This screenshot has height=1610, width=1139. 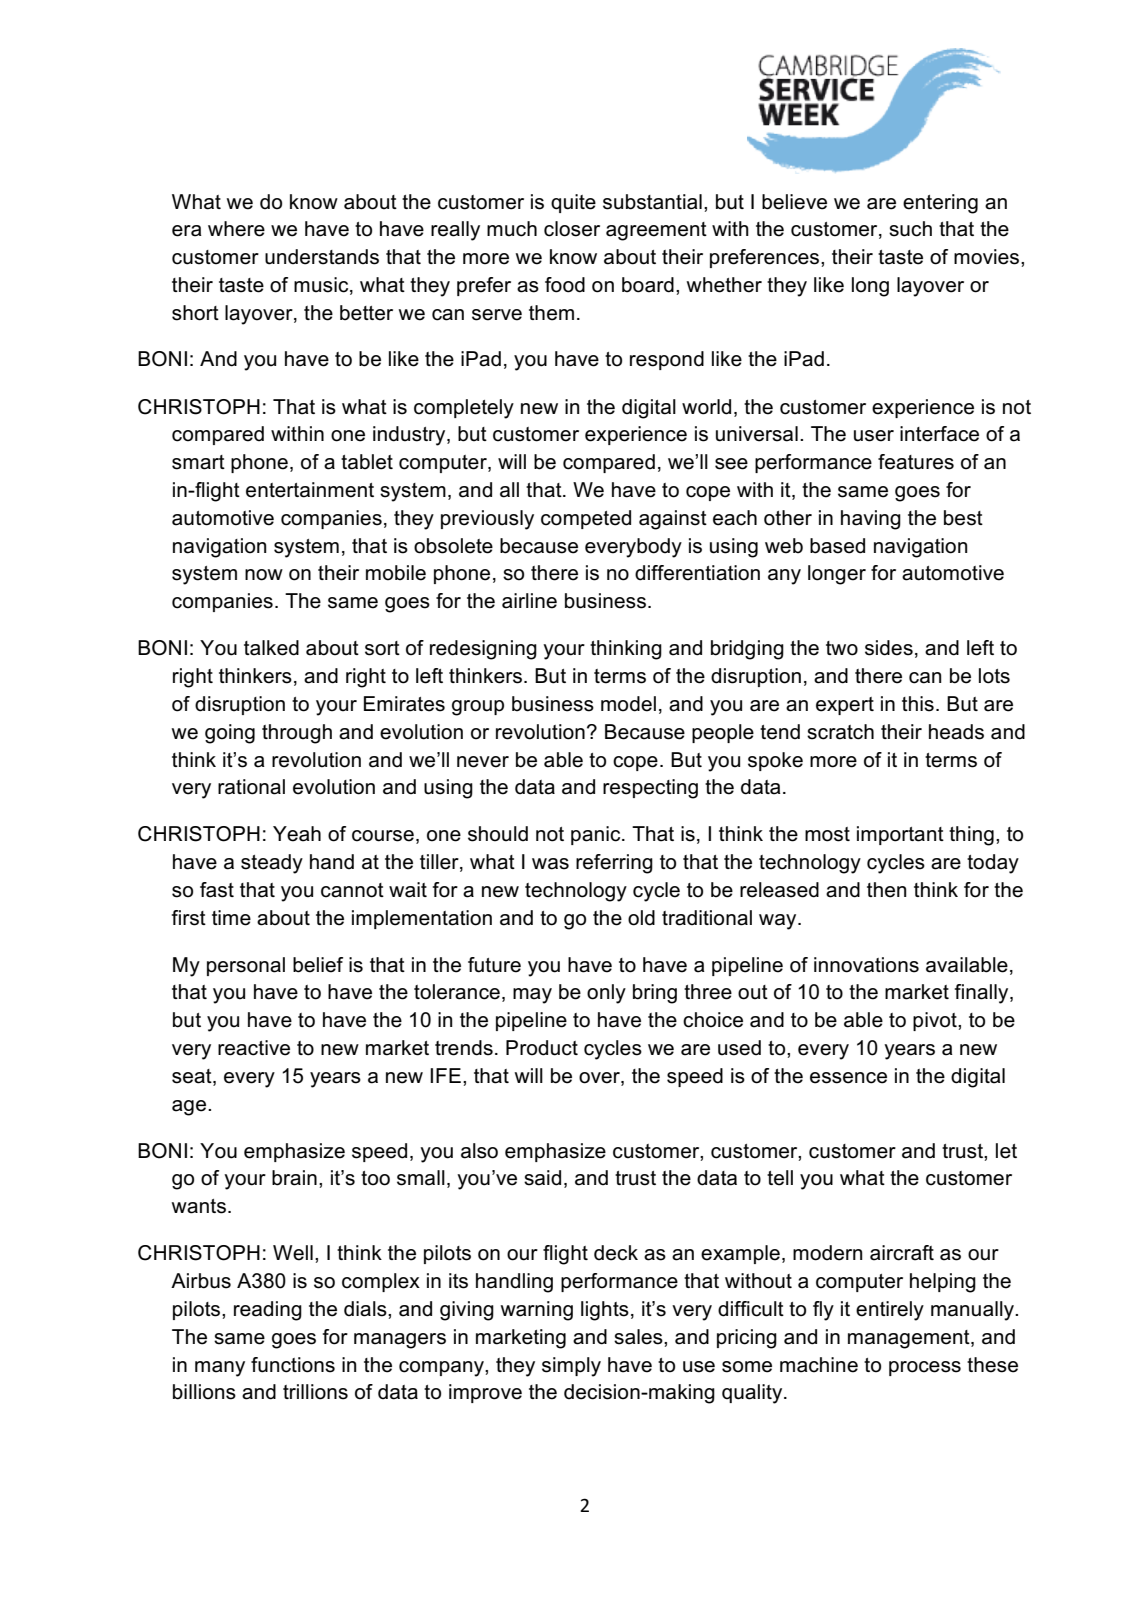 What do you see at coordinates (910, 1339) in the screenshot?
I see `management` at bounding box center [910, 1339].
